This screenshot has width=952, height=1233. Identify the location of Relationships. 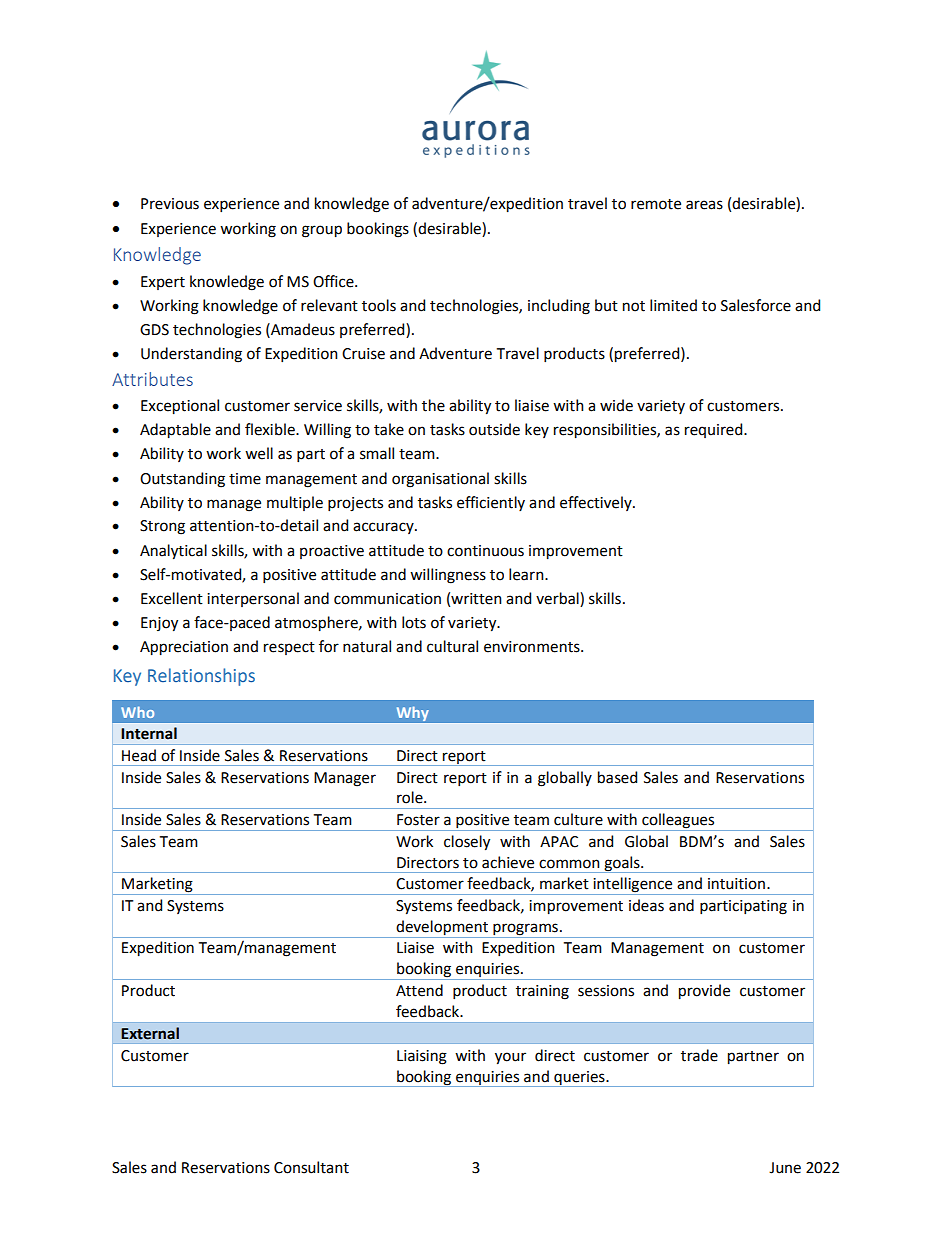
(201, 677).
